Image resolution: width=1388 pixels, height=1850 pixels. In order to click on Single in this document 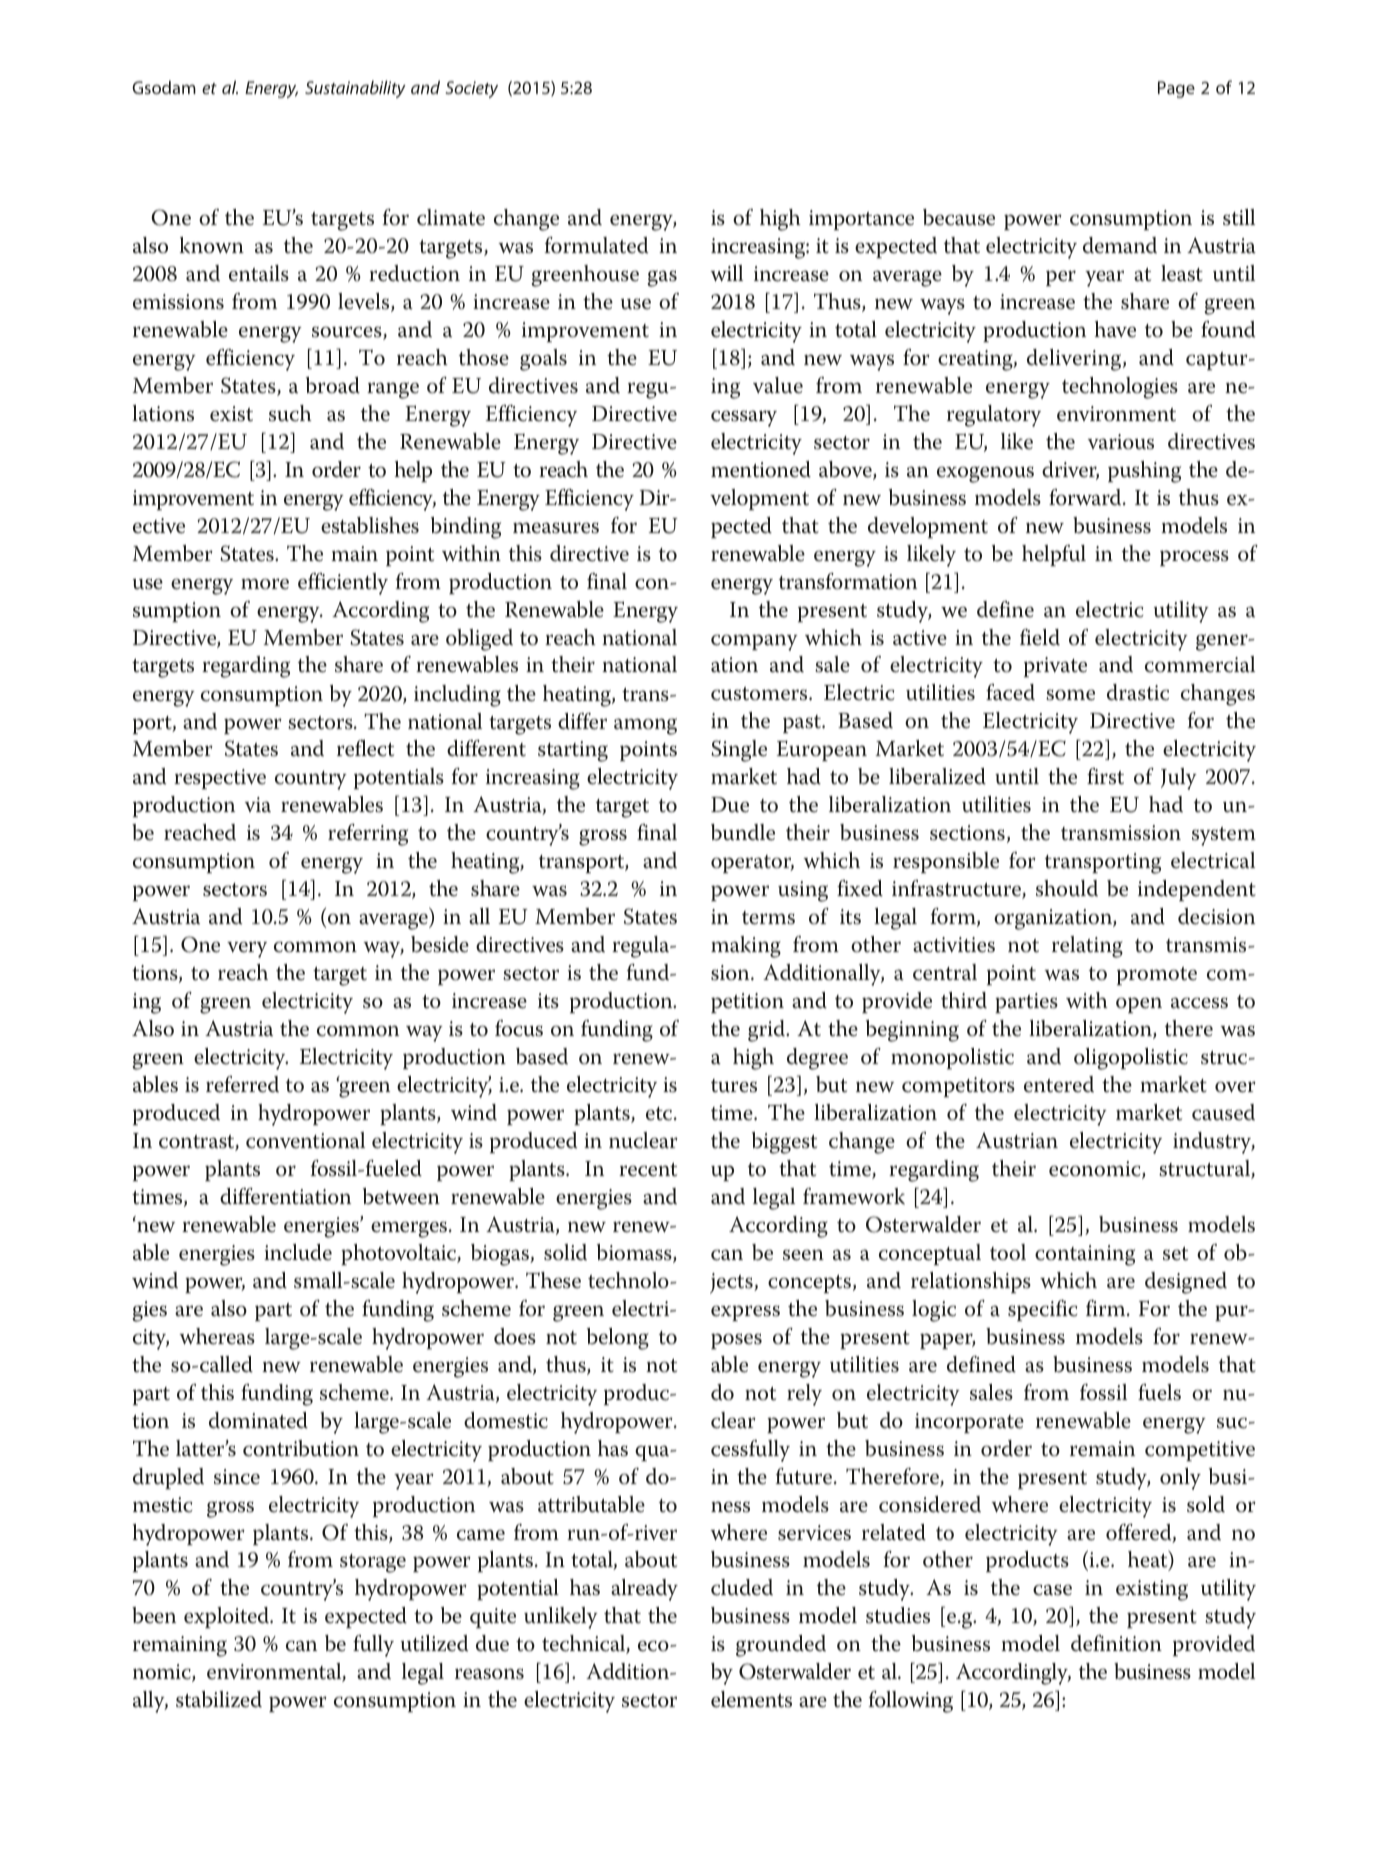, I will do `click(739, 751)`.
